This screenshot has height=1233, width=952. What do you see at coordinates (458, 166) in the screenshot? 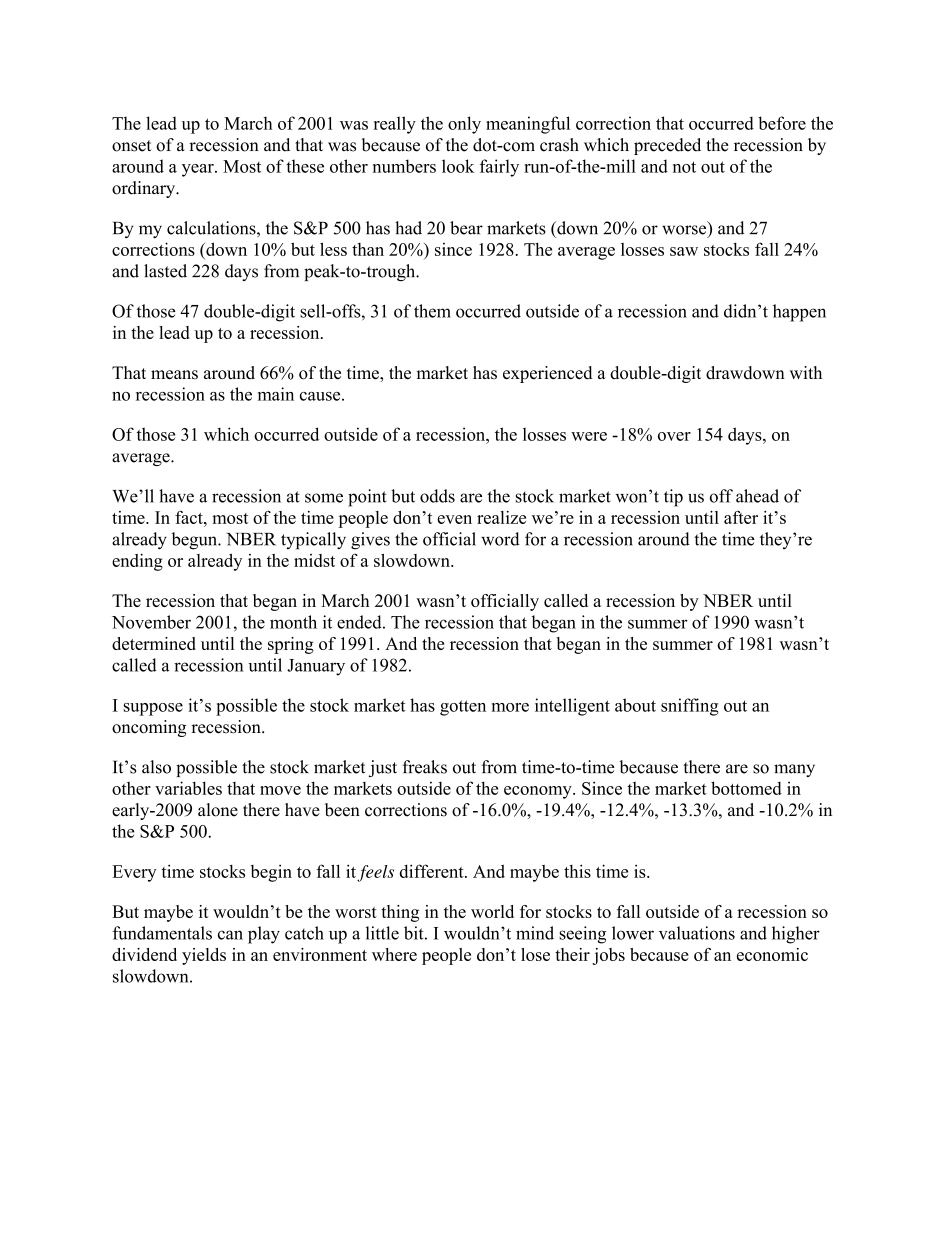
I see `look` at bounding box center [458, 166].
